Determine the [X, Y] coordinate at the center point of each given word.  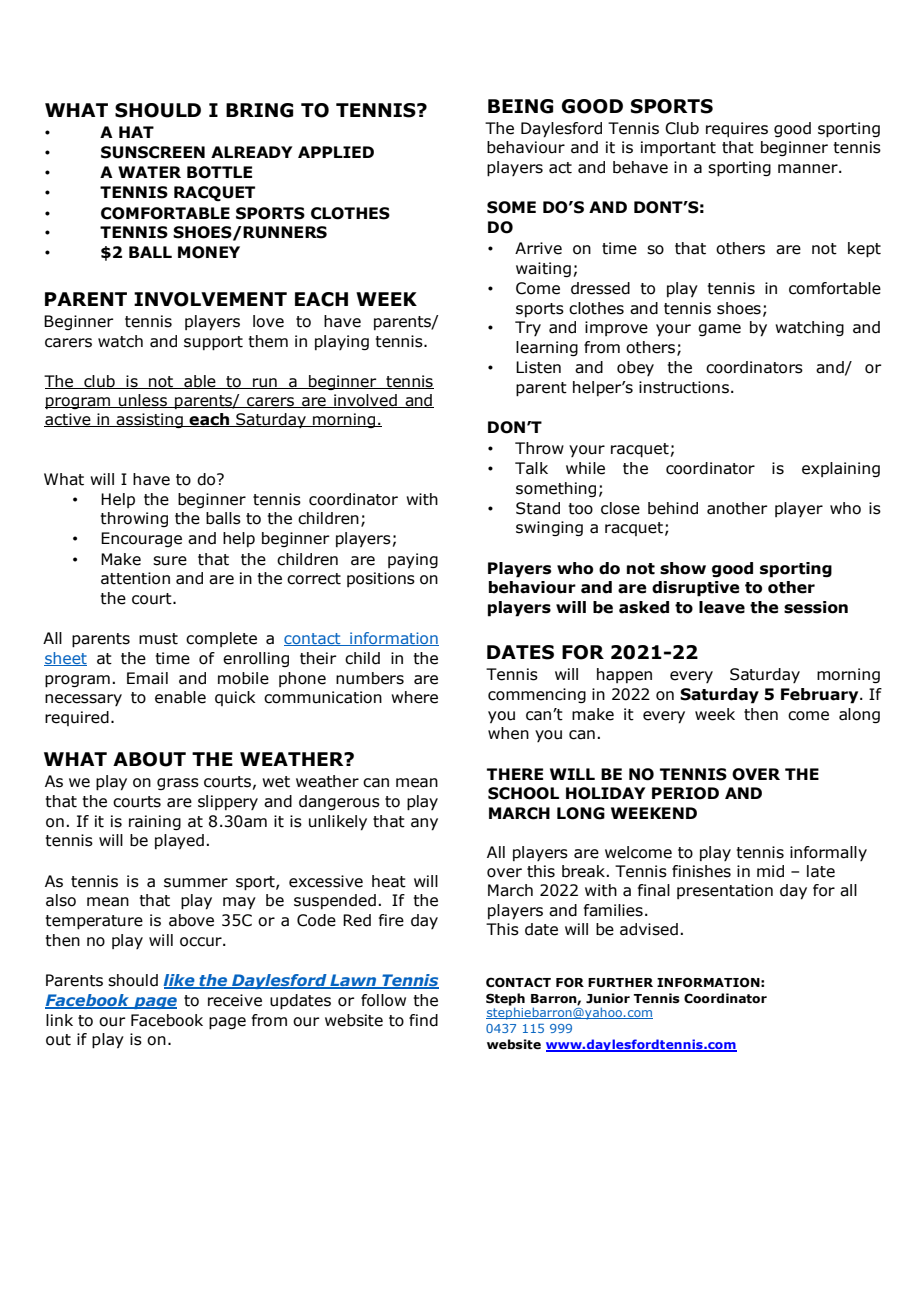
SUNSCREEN [153, 152]
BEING [520, 106]
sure [170, 561]
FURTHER [620, 982]
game [719, 330]
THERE [515, 774]
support [213, 343]
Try [528, 328]
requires [737, 129]
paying [413, 560]
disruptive [696, 589]
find [423, 1020]
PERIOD [685, 793]
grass [178, 784]
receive [235, 1000]
